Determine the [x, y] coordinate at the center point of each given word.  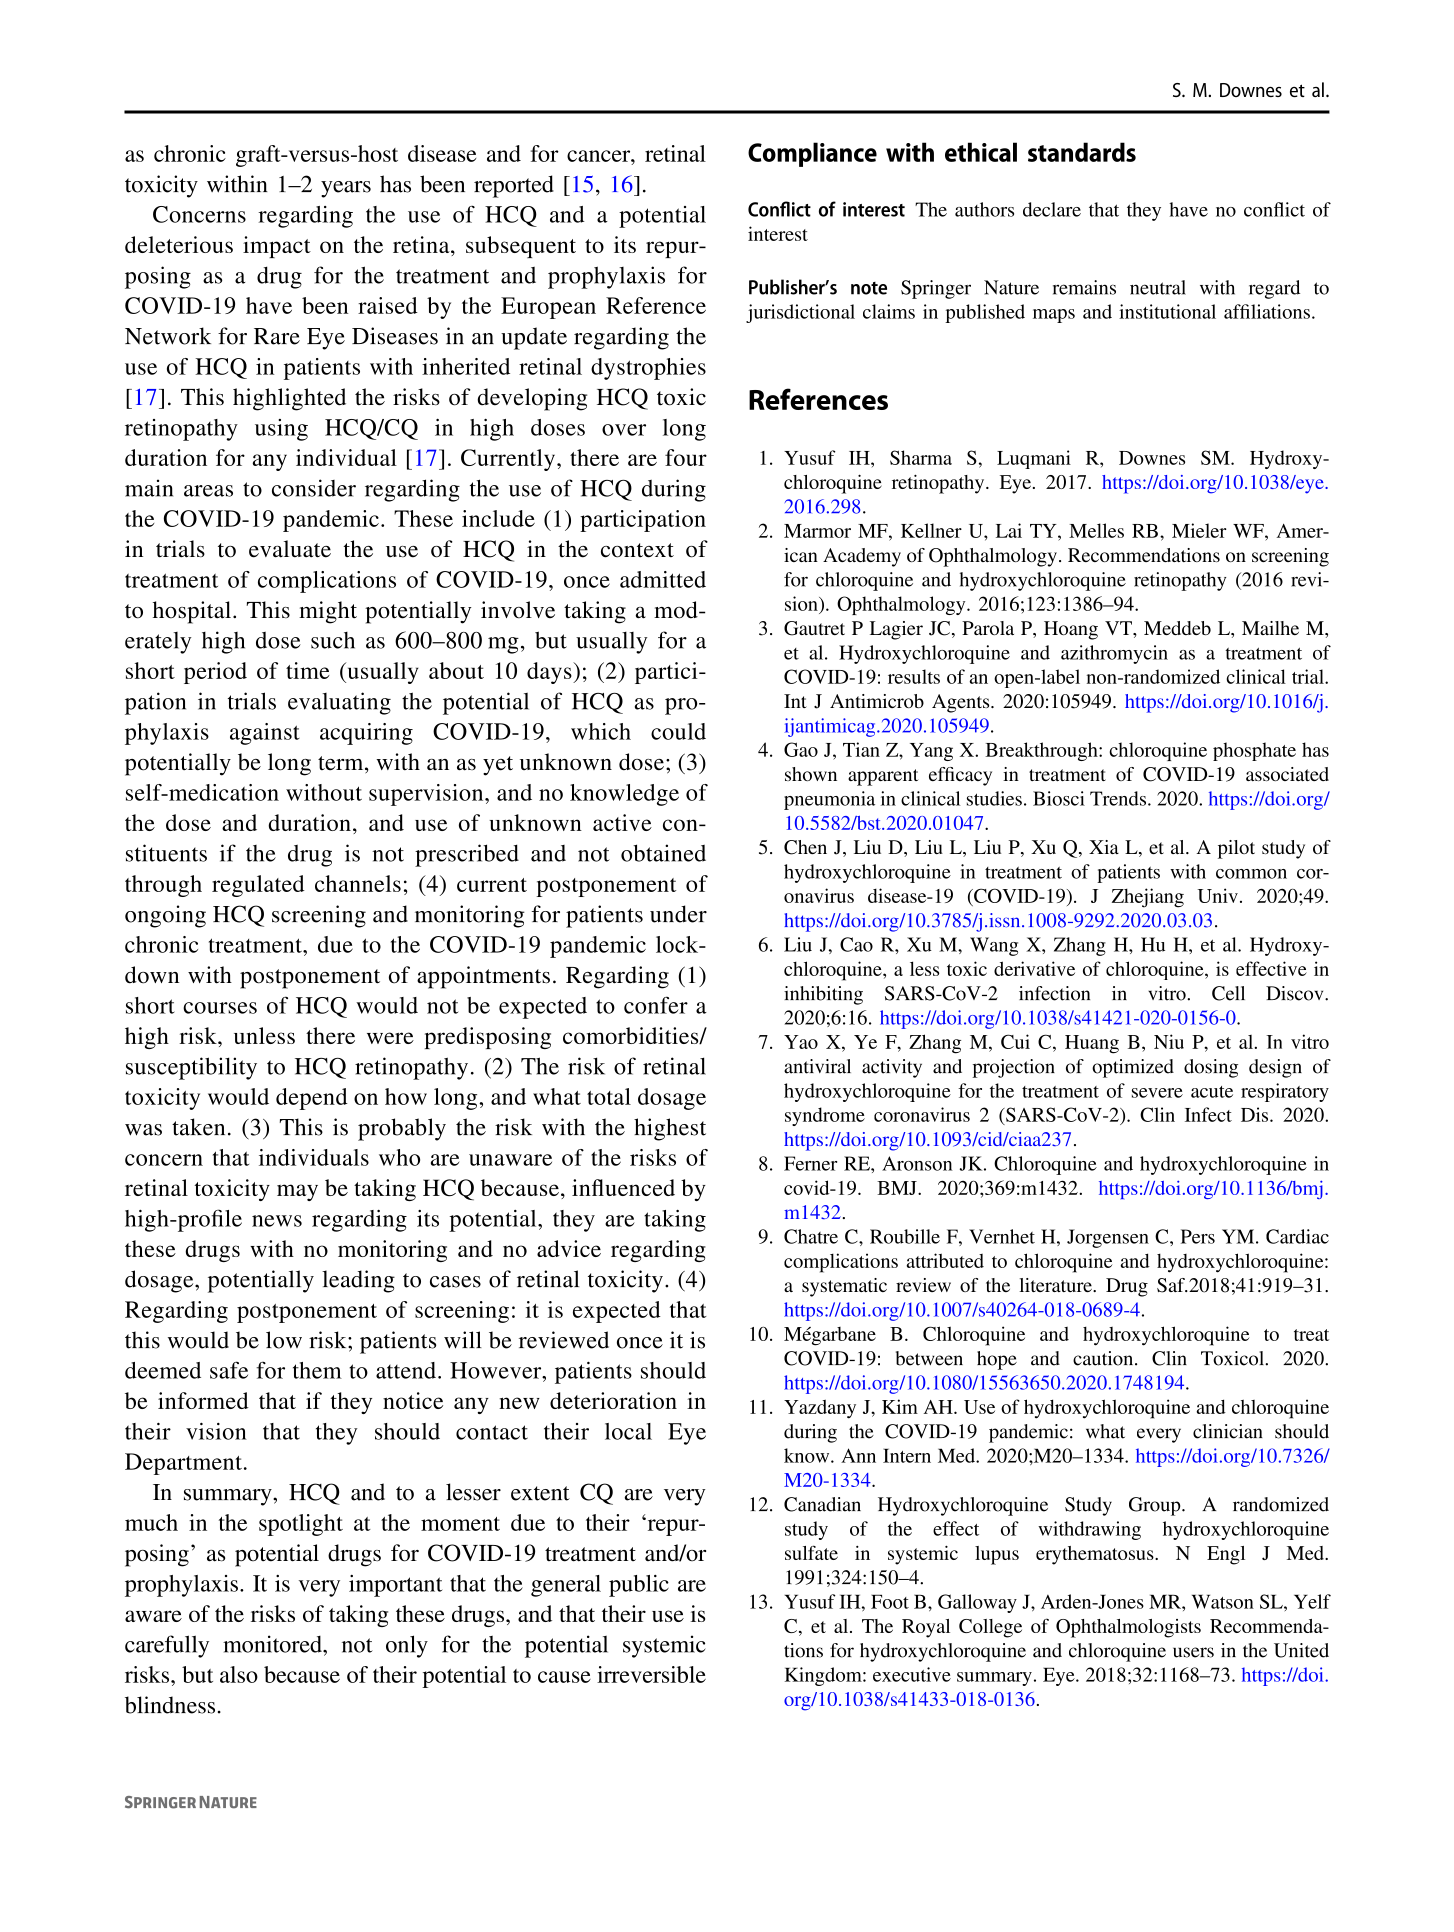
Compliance [812, 154]
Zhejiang [1148, 898]
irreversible [651, 1674]
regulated [258, 886]
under [678, 914]
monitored [273, 1644]
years [346, 189]
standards [1082, 152]
